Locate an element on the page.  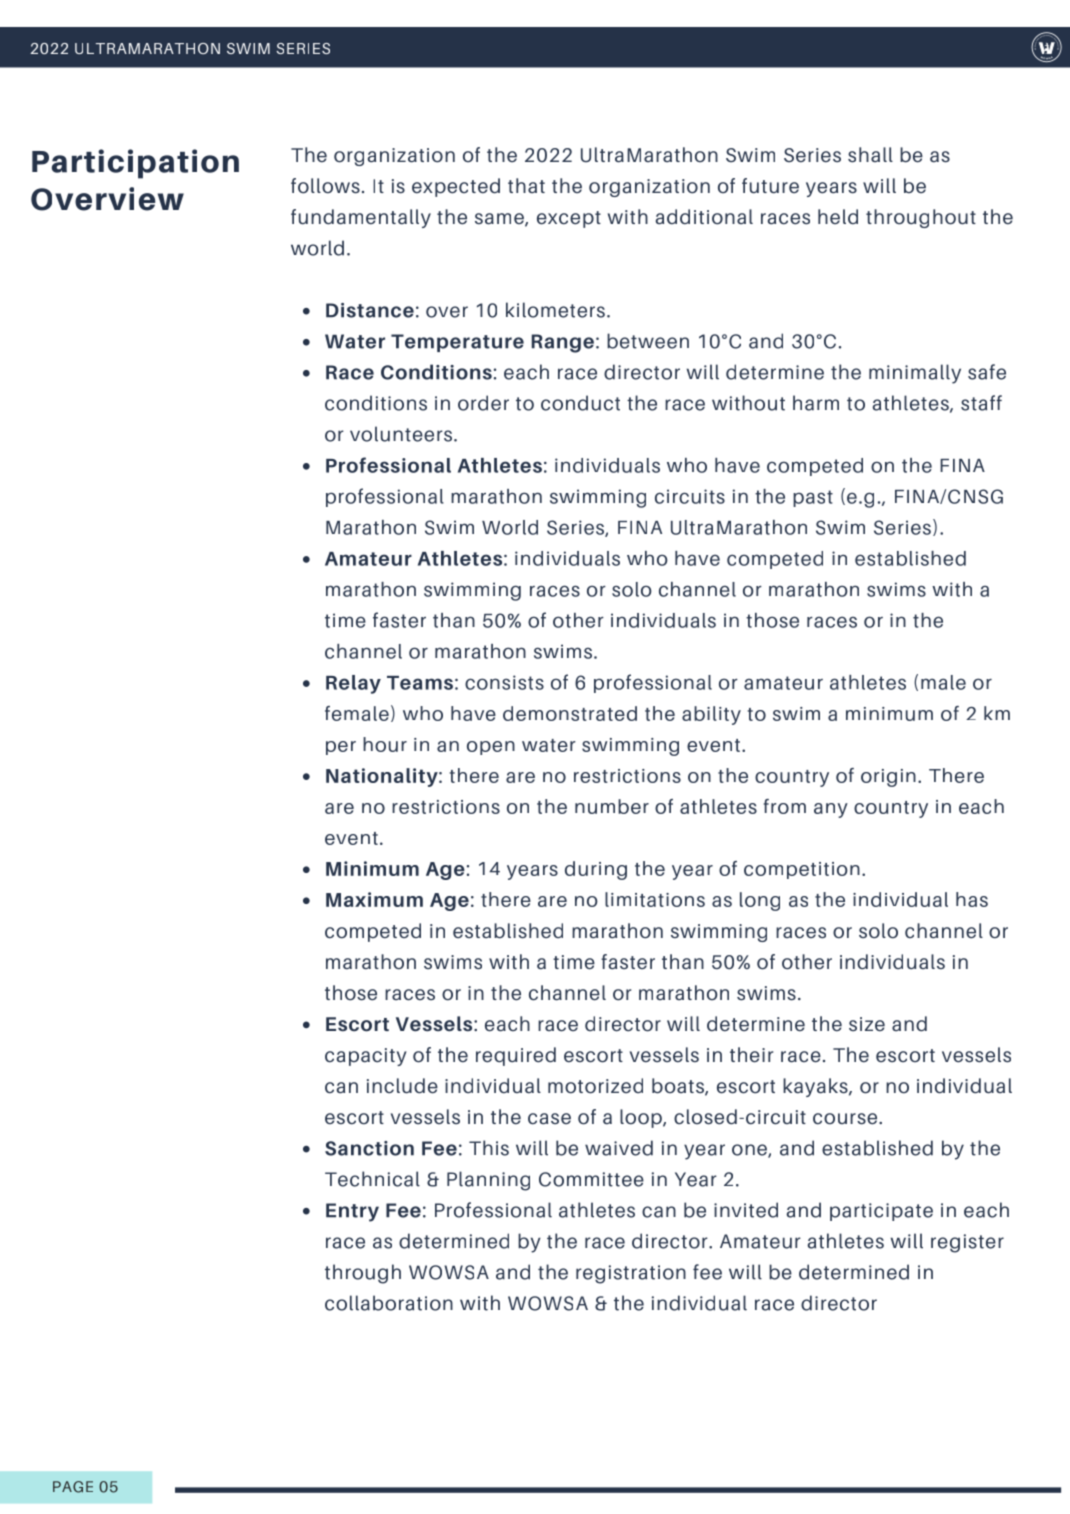
consists is located at coordinates (504, 682).
